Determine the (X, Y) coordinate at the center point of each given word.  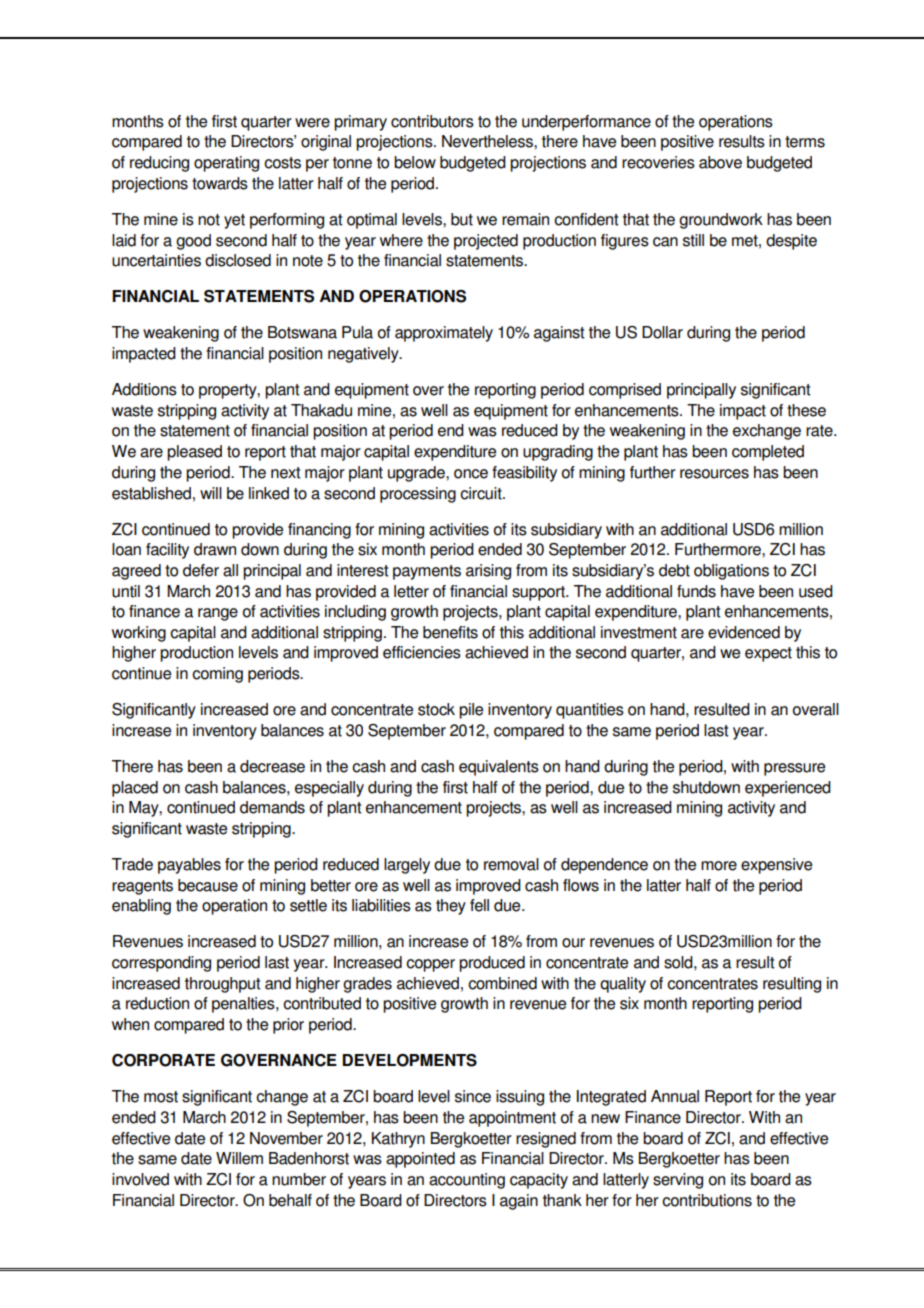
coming (217, 675)
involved (140, 1179)
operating (226, 164)
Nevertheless (488, 141)
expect (768, 654)
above (720, 162)
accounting (467, 1181)
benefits (450, 632)
